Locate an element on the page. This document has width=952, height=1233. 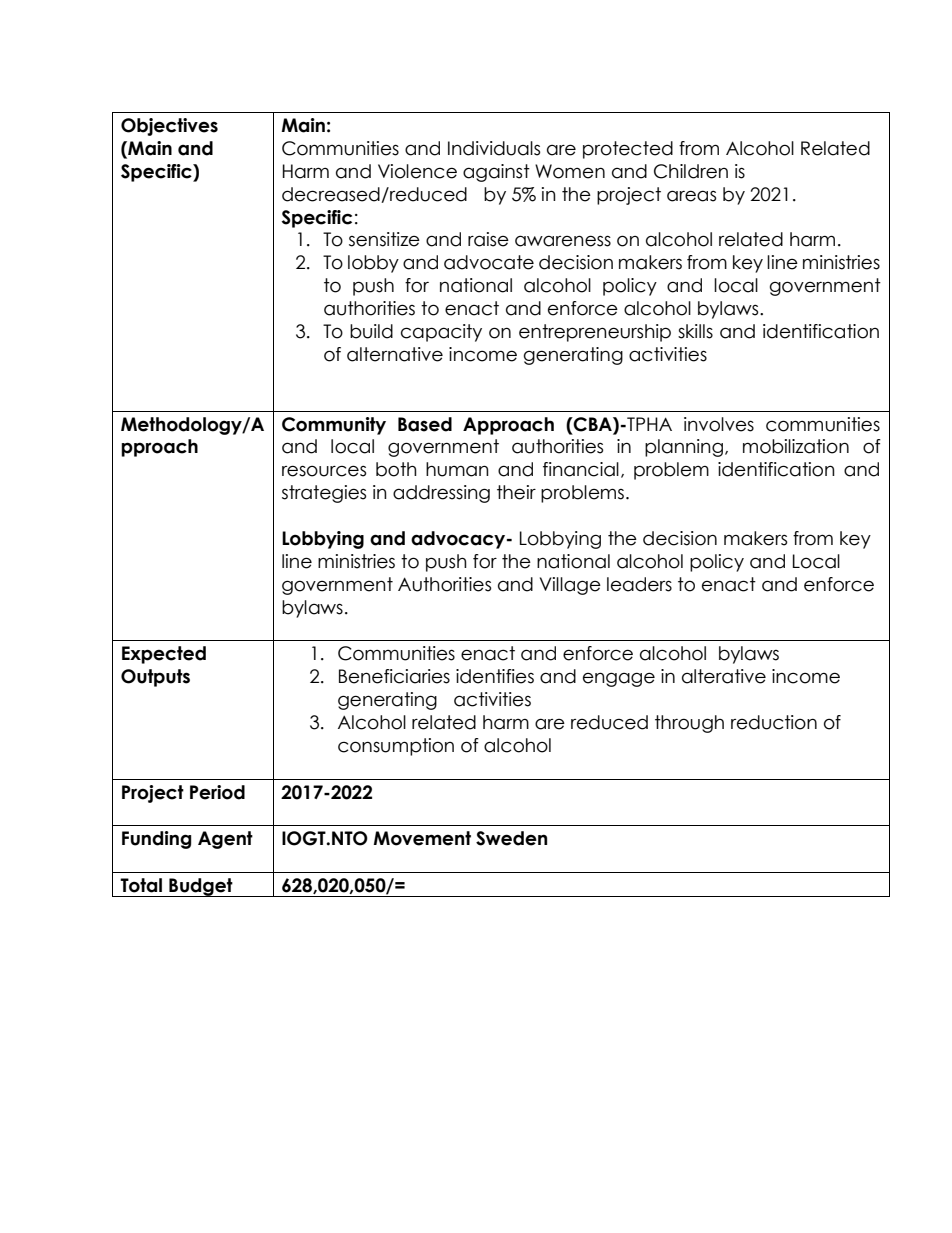
Individuals is located at coordinates (494, 148).
